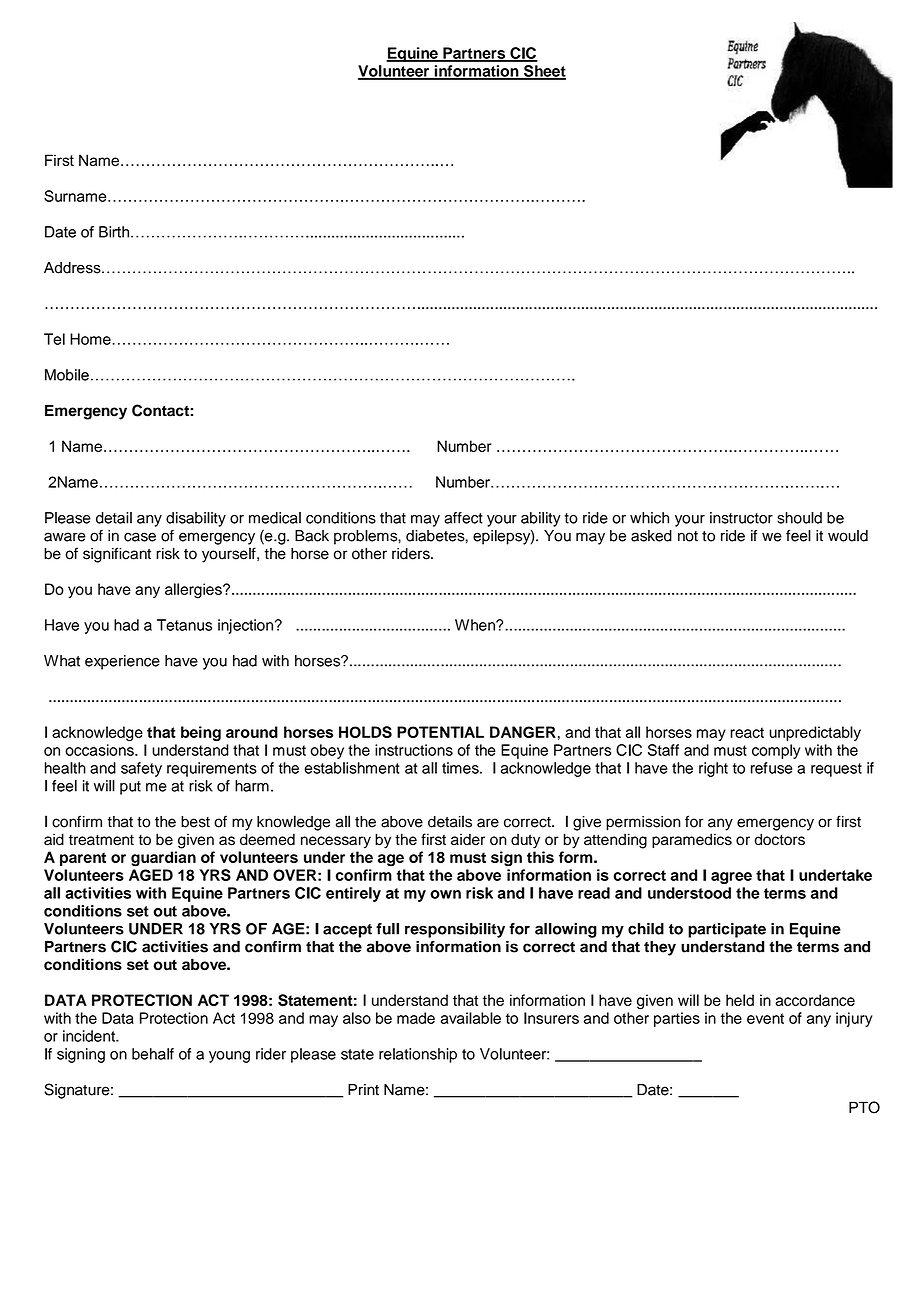  What do you see at coordinates (418, 1055) in the screenshot?
I see `relationship` at bounding box center [418, 1055].
